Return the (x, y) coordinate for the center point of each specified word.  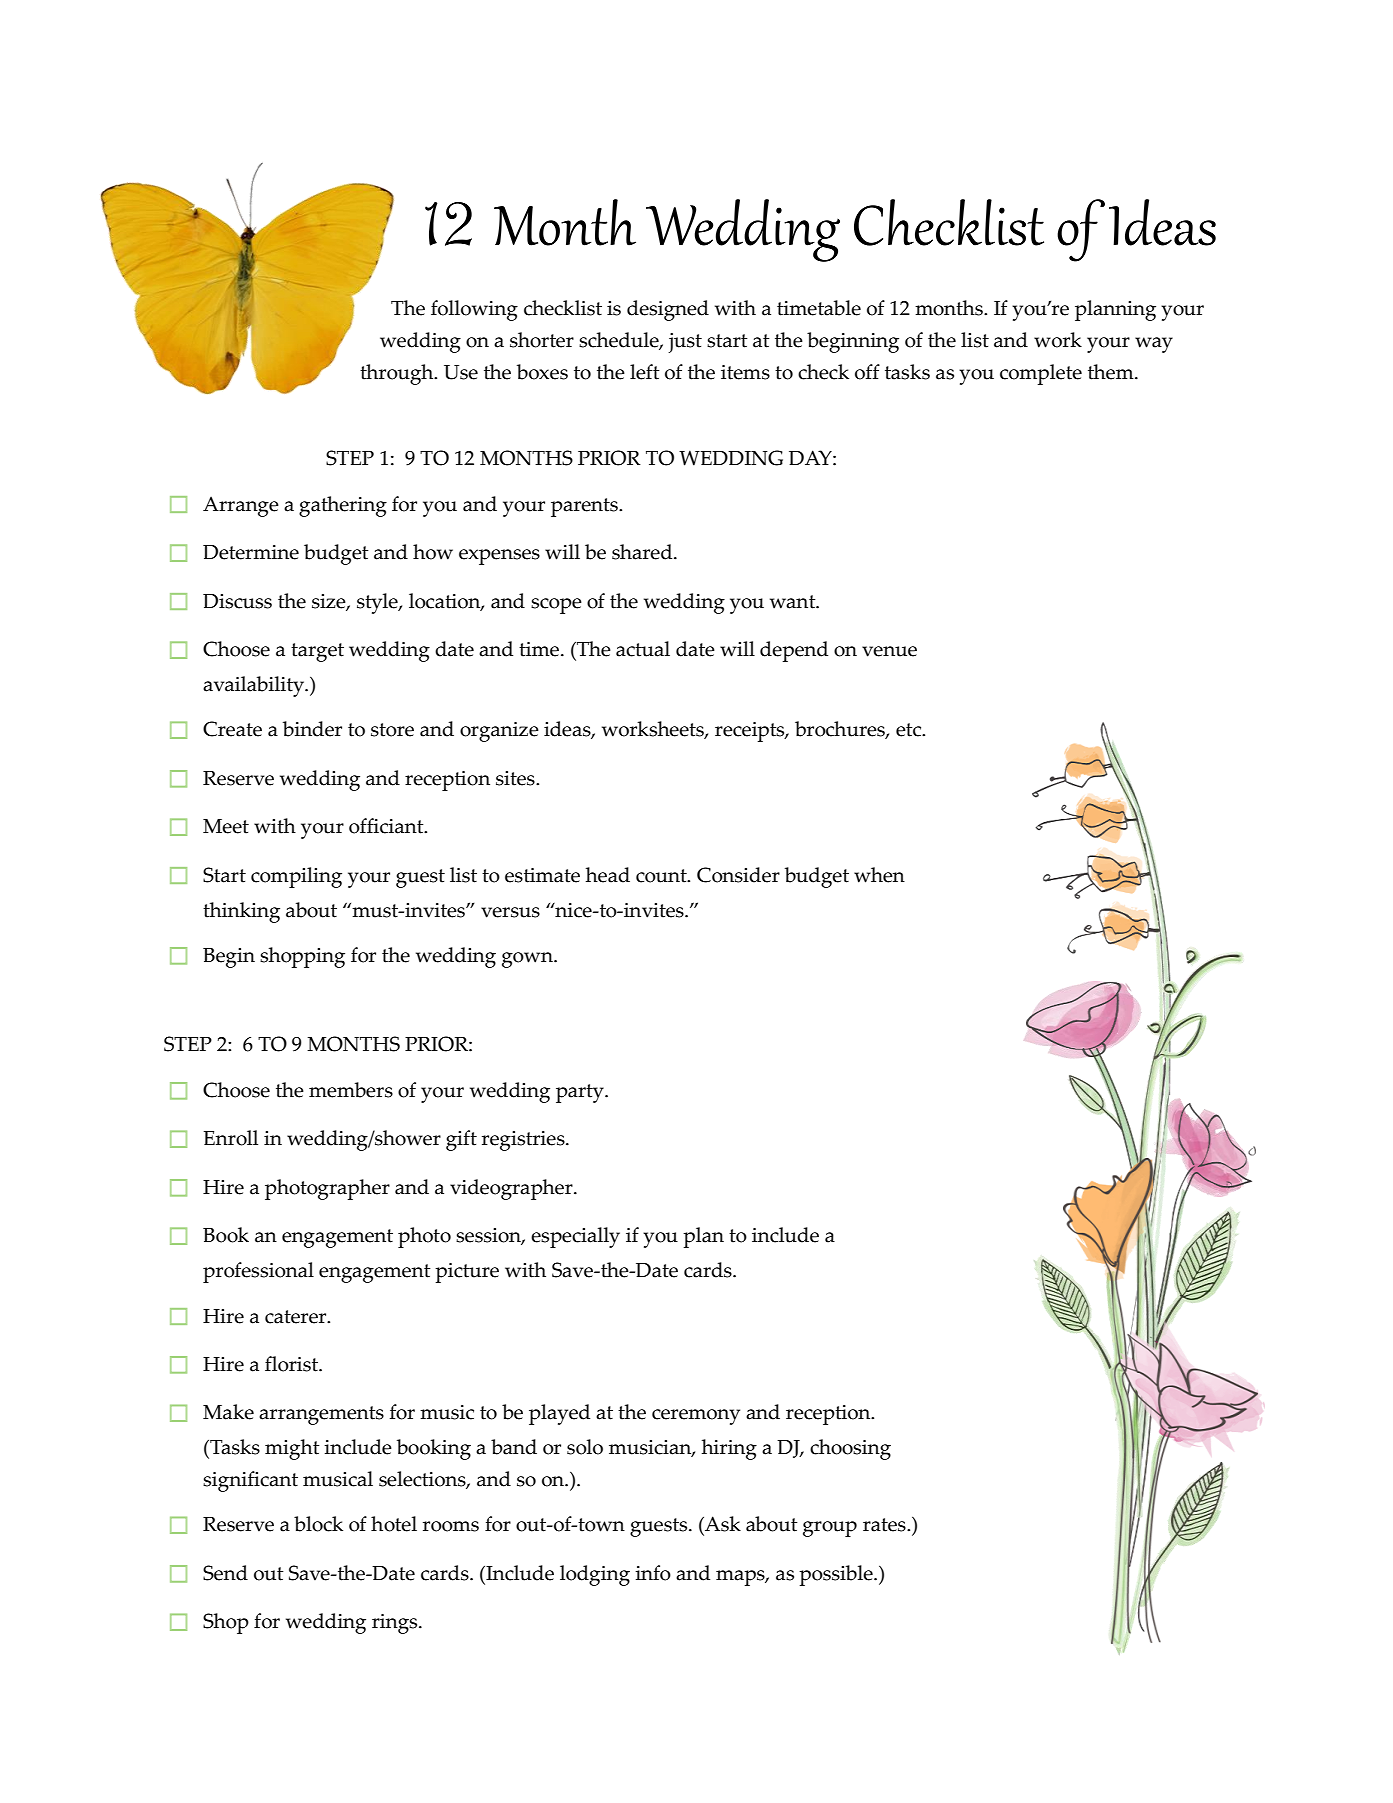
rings (396, 1624)
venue (889, 651)
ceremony (696, 1417)
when (879, 875)
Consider (738, 875)
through (398, 374)
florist (293, 1364)
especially (575, 1237)
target (317, 652)
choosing (850, 1449)
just (685, 343)
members (351, 1090)
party (581, 1093)
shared (643, 552)
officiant (387, 826)
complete (1041, 374)
